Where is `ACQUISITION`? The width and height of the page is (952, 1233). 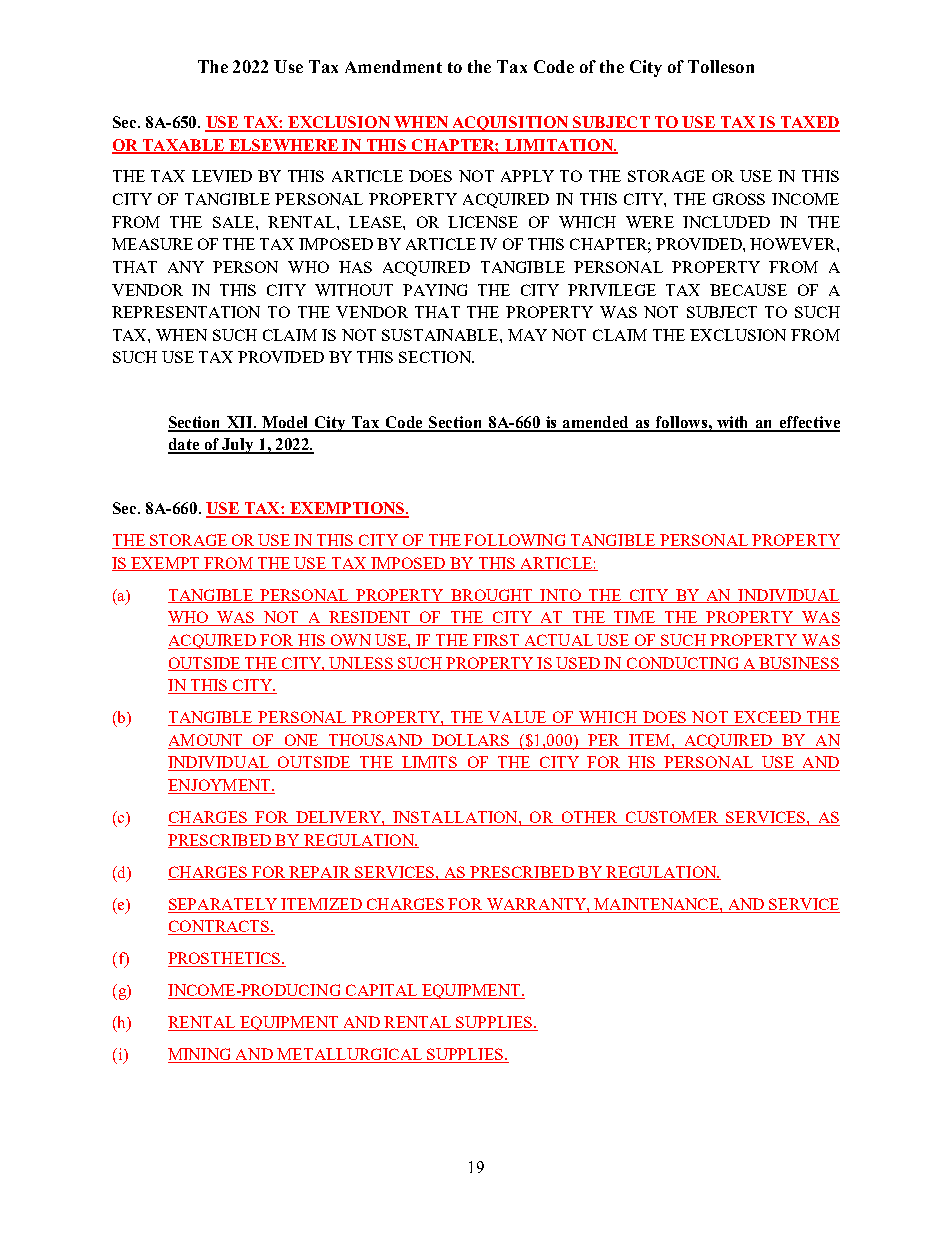
ACQUISITION is located at coordinates (510, 124).
